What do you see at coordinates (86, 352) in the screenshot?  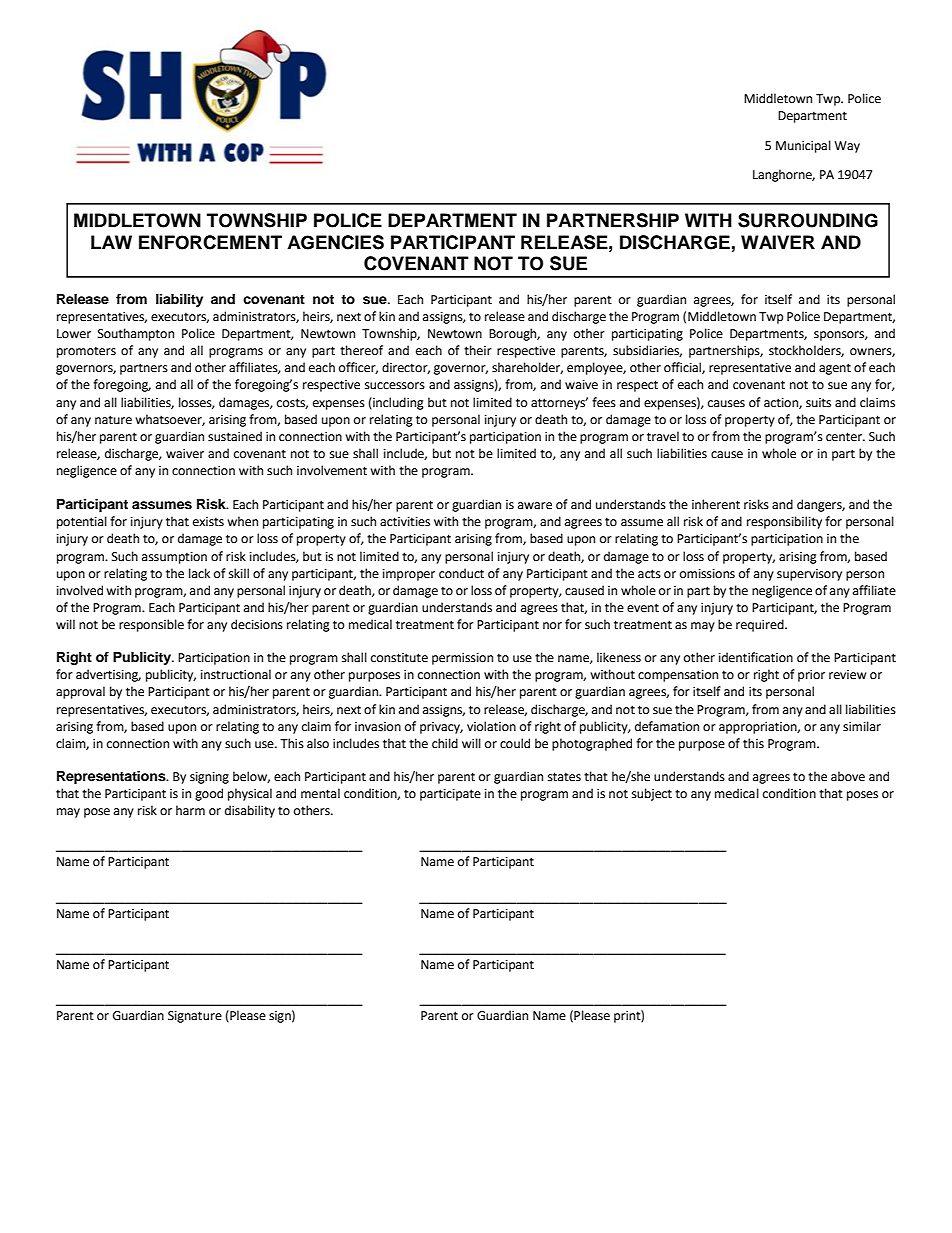 I see `promoters` at bounding box center [86, 352].
